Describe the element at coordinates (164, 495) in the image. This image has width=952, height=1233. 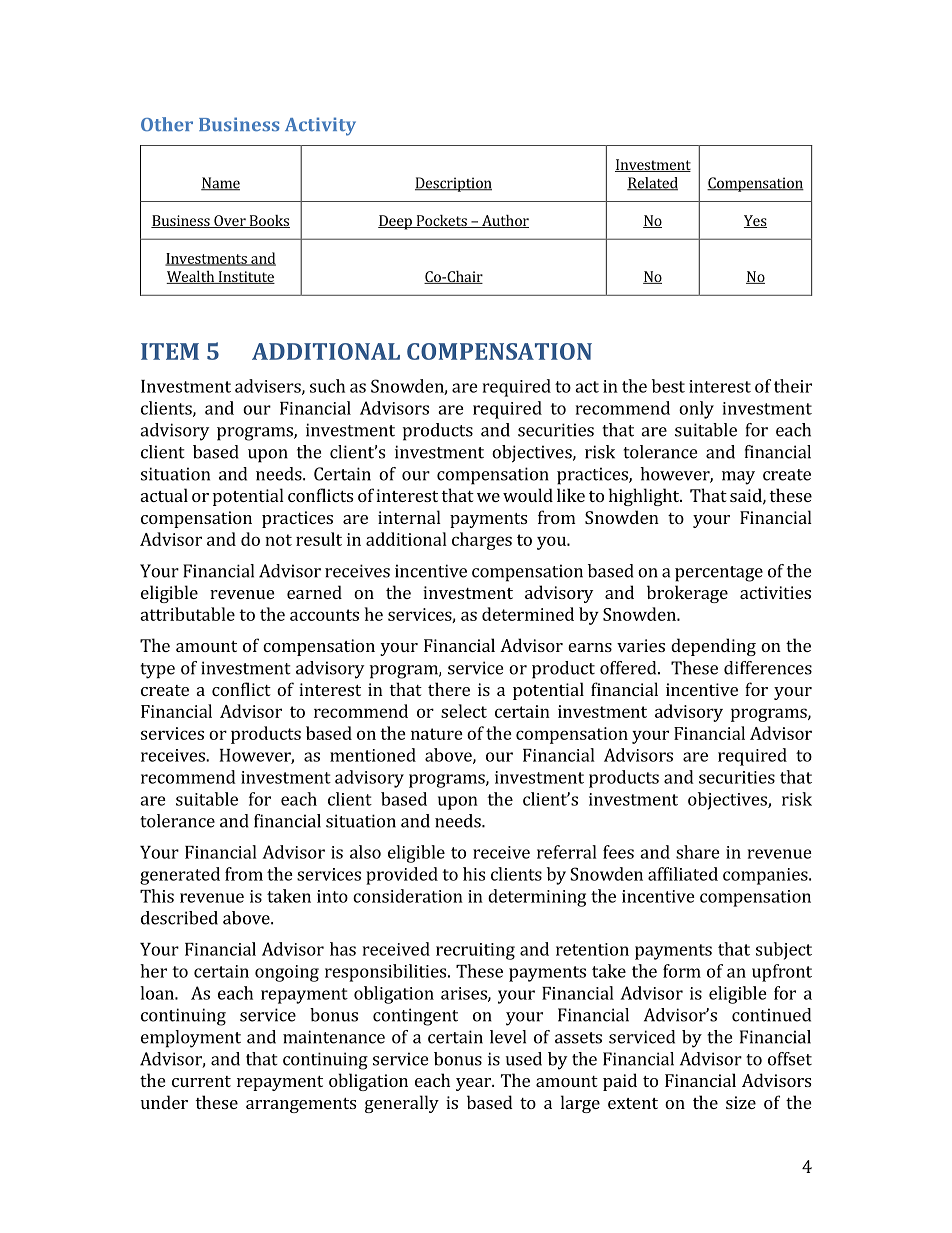
I see `actual` at that location.
